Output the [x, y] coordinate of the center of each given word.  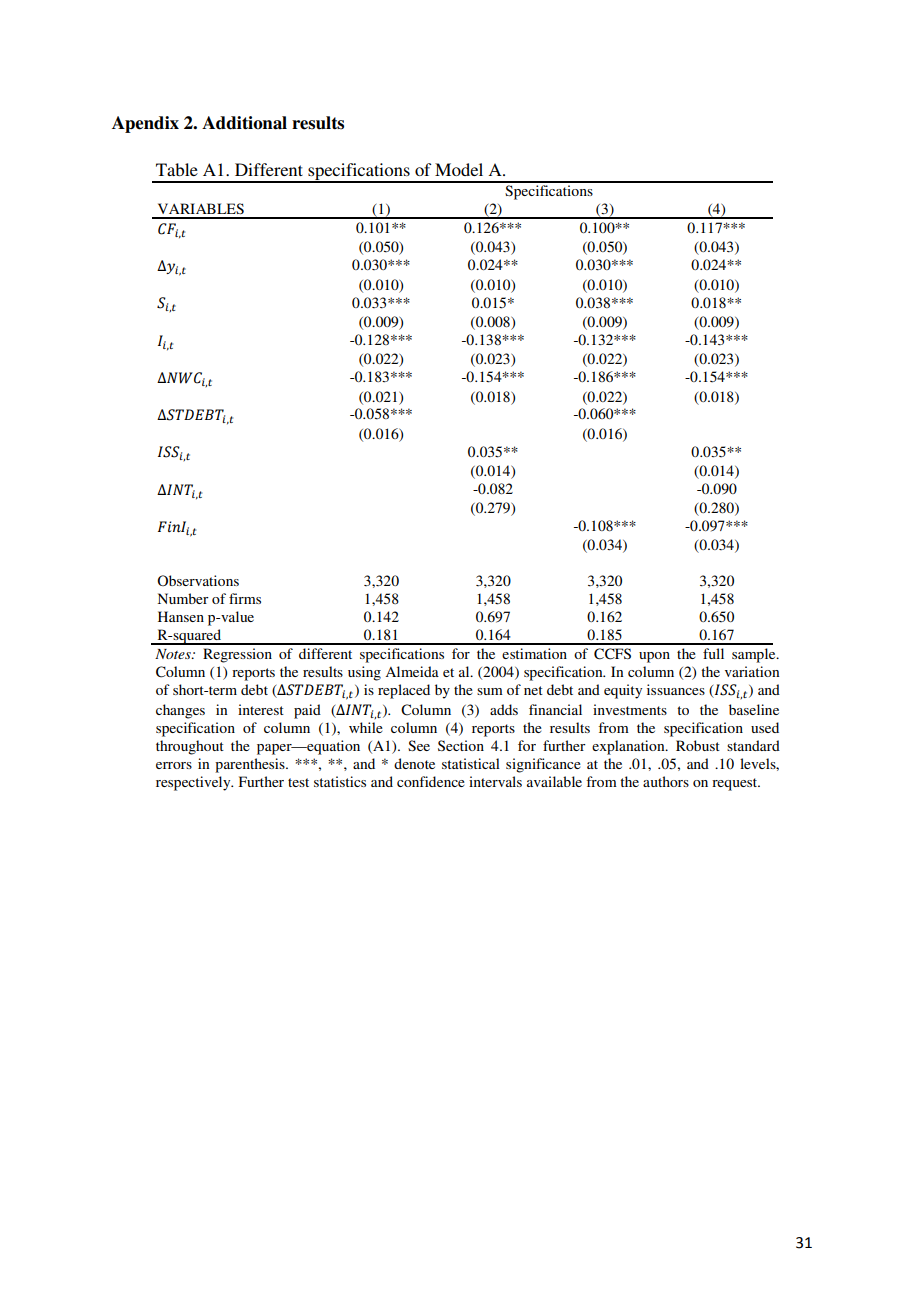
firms [245, 598]
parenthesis [251, 765]
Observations [198, 580]
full [713, 653]
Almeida [412, 671]
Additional [244, 123]
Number [183, 598]
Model [459, 169]
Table [177, 169]
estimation [534, 653]
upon [654, 657]
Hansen [181, 616]
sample [755, 655]
